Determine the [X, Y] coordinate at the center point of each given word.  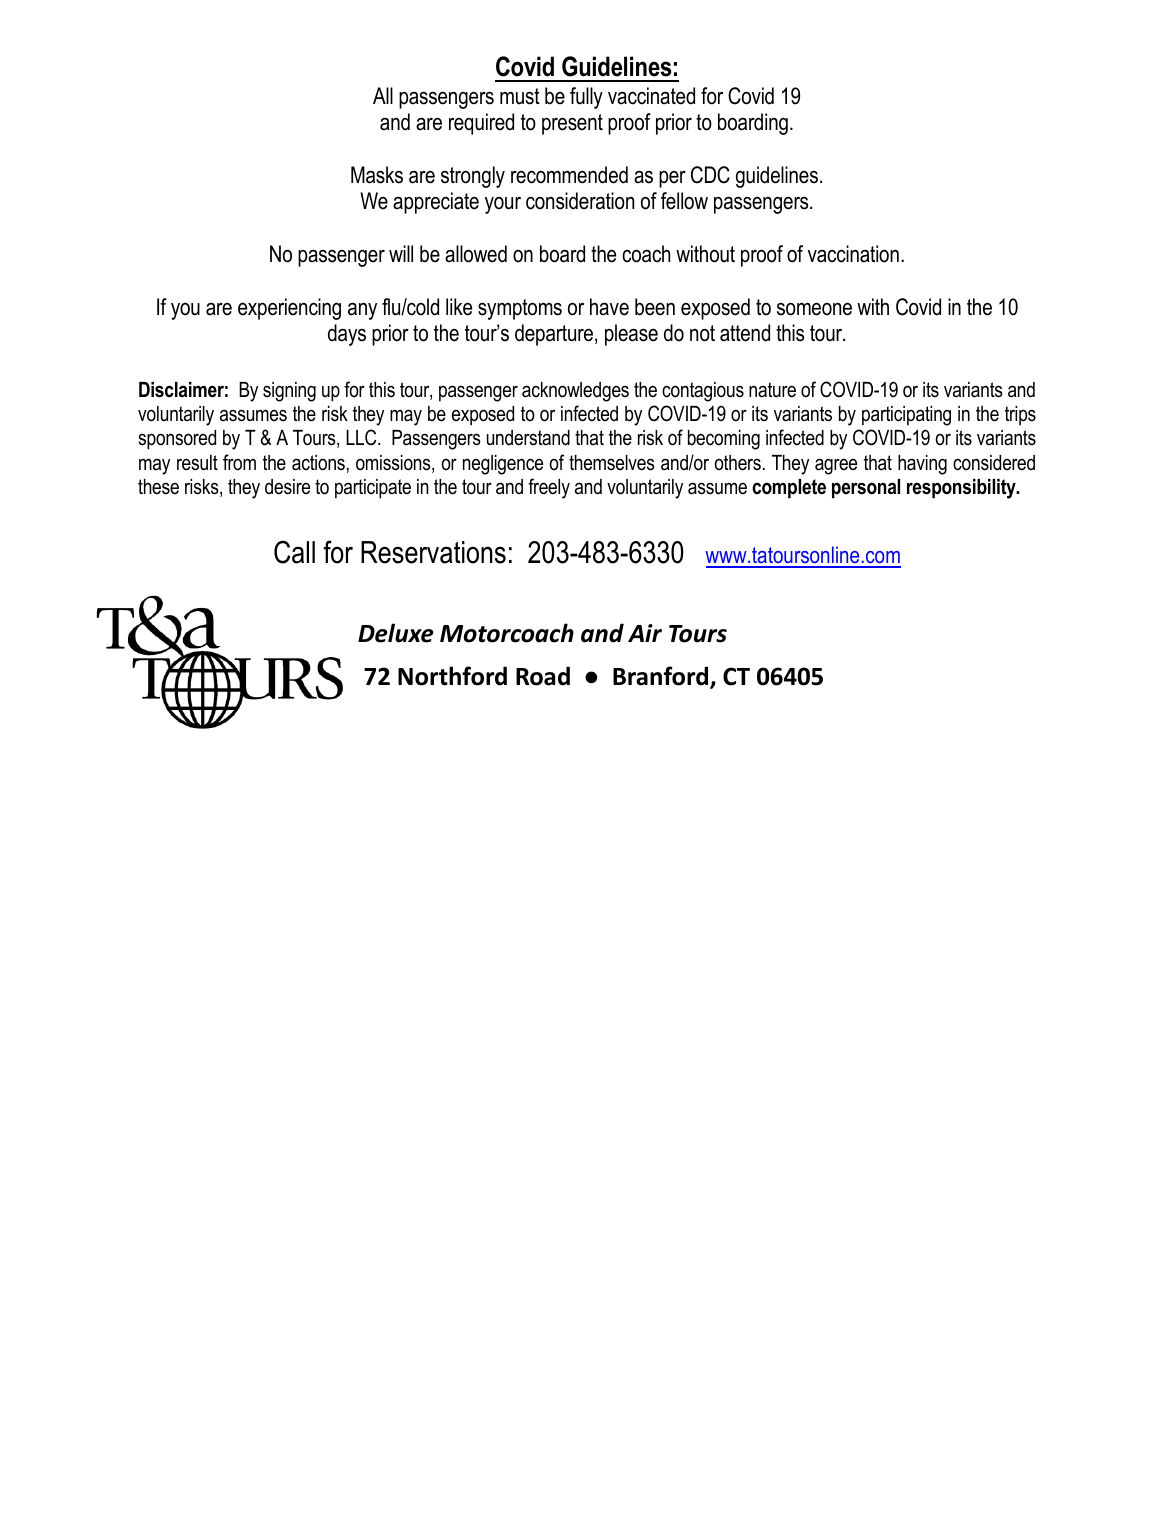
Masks [377, 175]
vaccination [853, 254]
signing [289, 392]
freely [549, 488]
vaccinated [651, 96]
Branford [662, 677]
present [572, 124]
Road [543, 676]
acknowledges [575, 392]
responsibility [962, 489]
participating [906, 416]
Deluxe [396, 633]
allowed [476, 254]
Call [294, 552]
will [401, 253]
